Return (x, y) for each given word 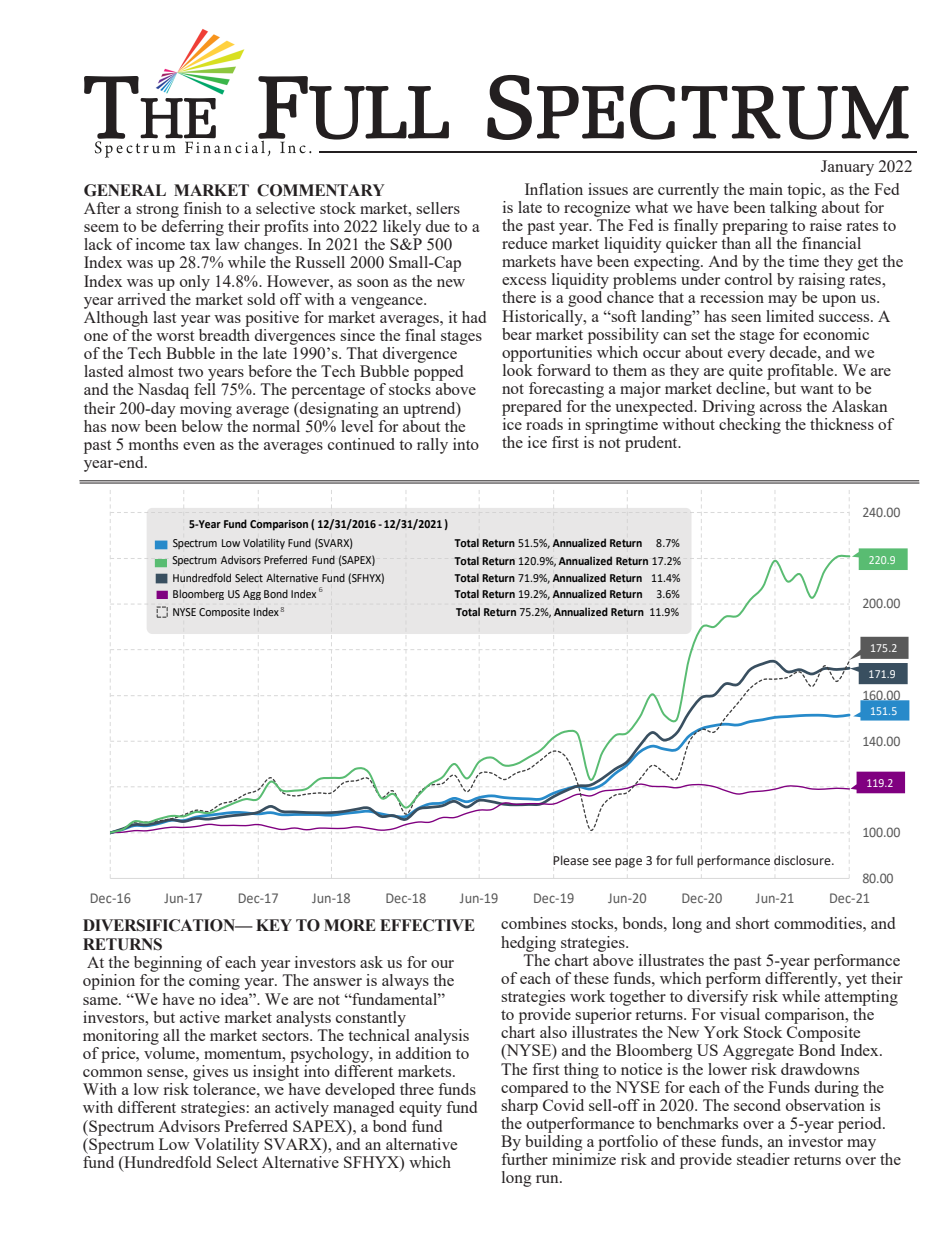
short (752, 923)
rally (432, 446)
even (199, 446)
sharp (519, 1105)
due (438, 226)
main (766, 189)
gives (210, 1073)
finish (202, 208)
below (203, 424)
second (757, 1105)
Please (571, 860)
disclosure (803, 860)
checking (750, 426)
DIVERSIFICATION (160, 925)
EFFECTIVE (427, 925)
